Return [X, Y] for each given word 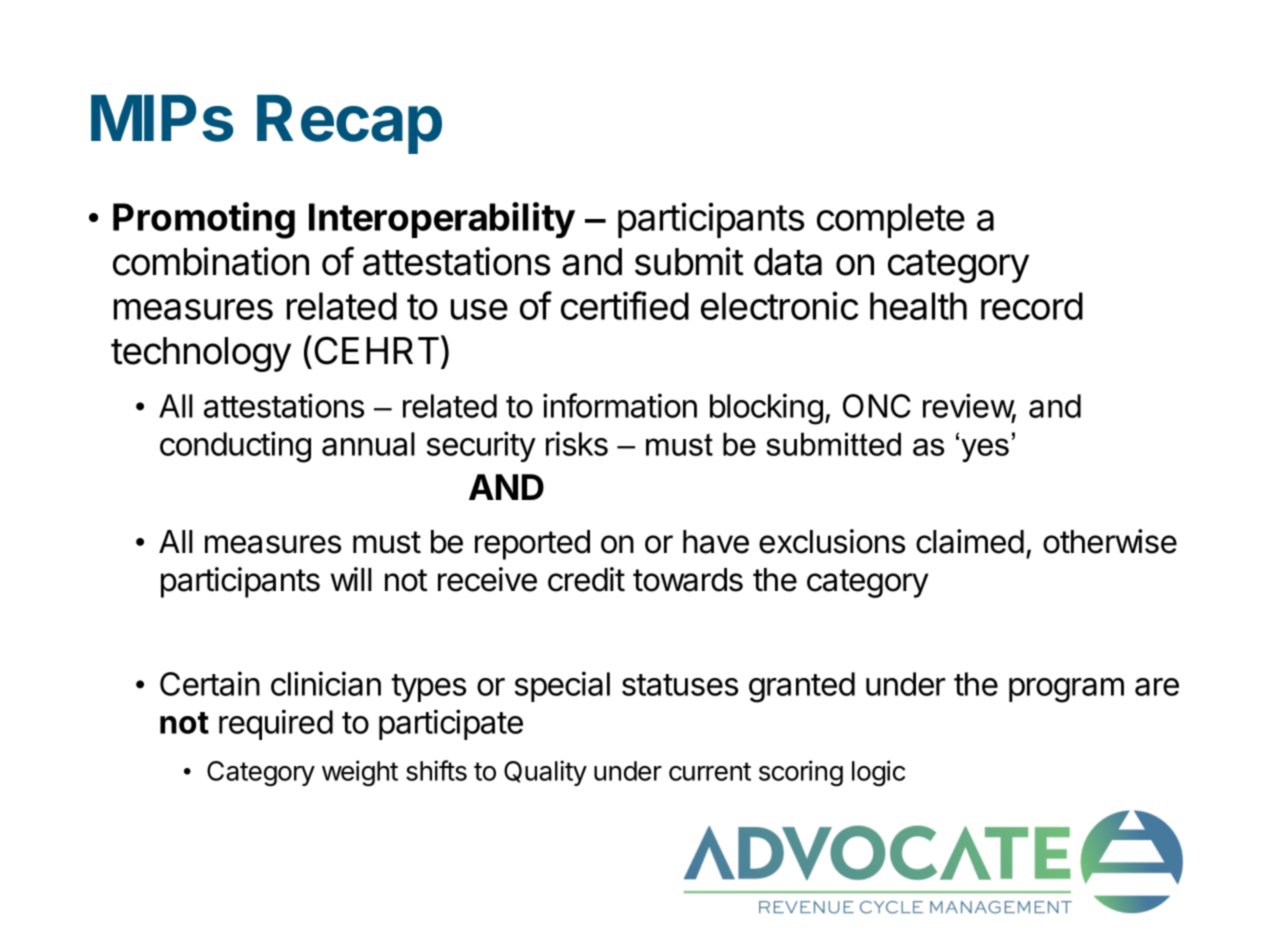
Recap [349, 124]
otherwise [1110, 541]
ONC [877, 406]
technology [201, 354]
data [788, 262]
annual [368, 444]
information [620, 405]
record [1032, 306]
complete [891, 220]
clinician [326, 683]
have [716, 542]
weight [360, 773]
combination [211, 261]
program [1066, 690]
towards [688, 580]
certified [625, 305]
